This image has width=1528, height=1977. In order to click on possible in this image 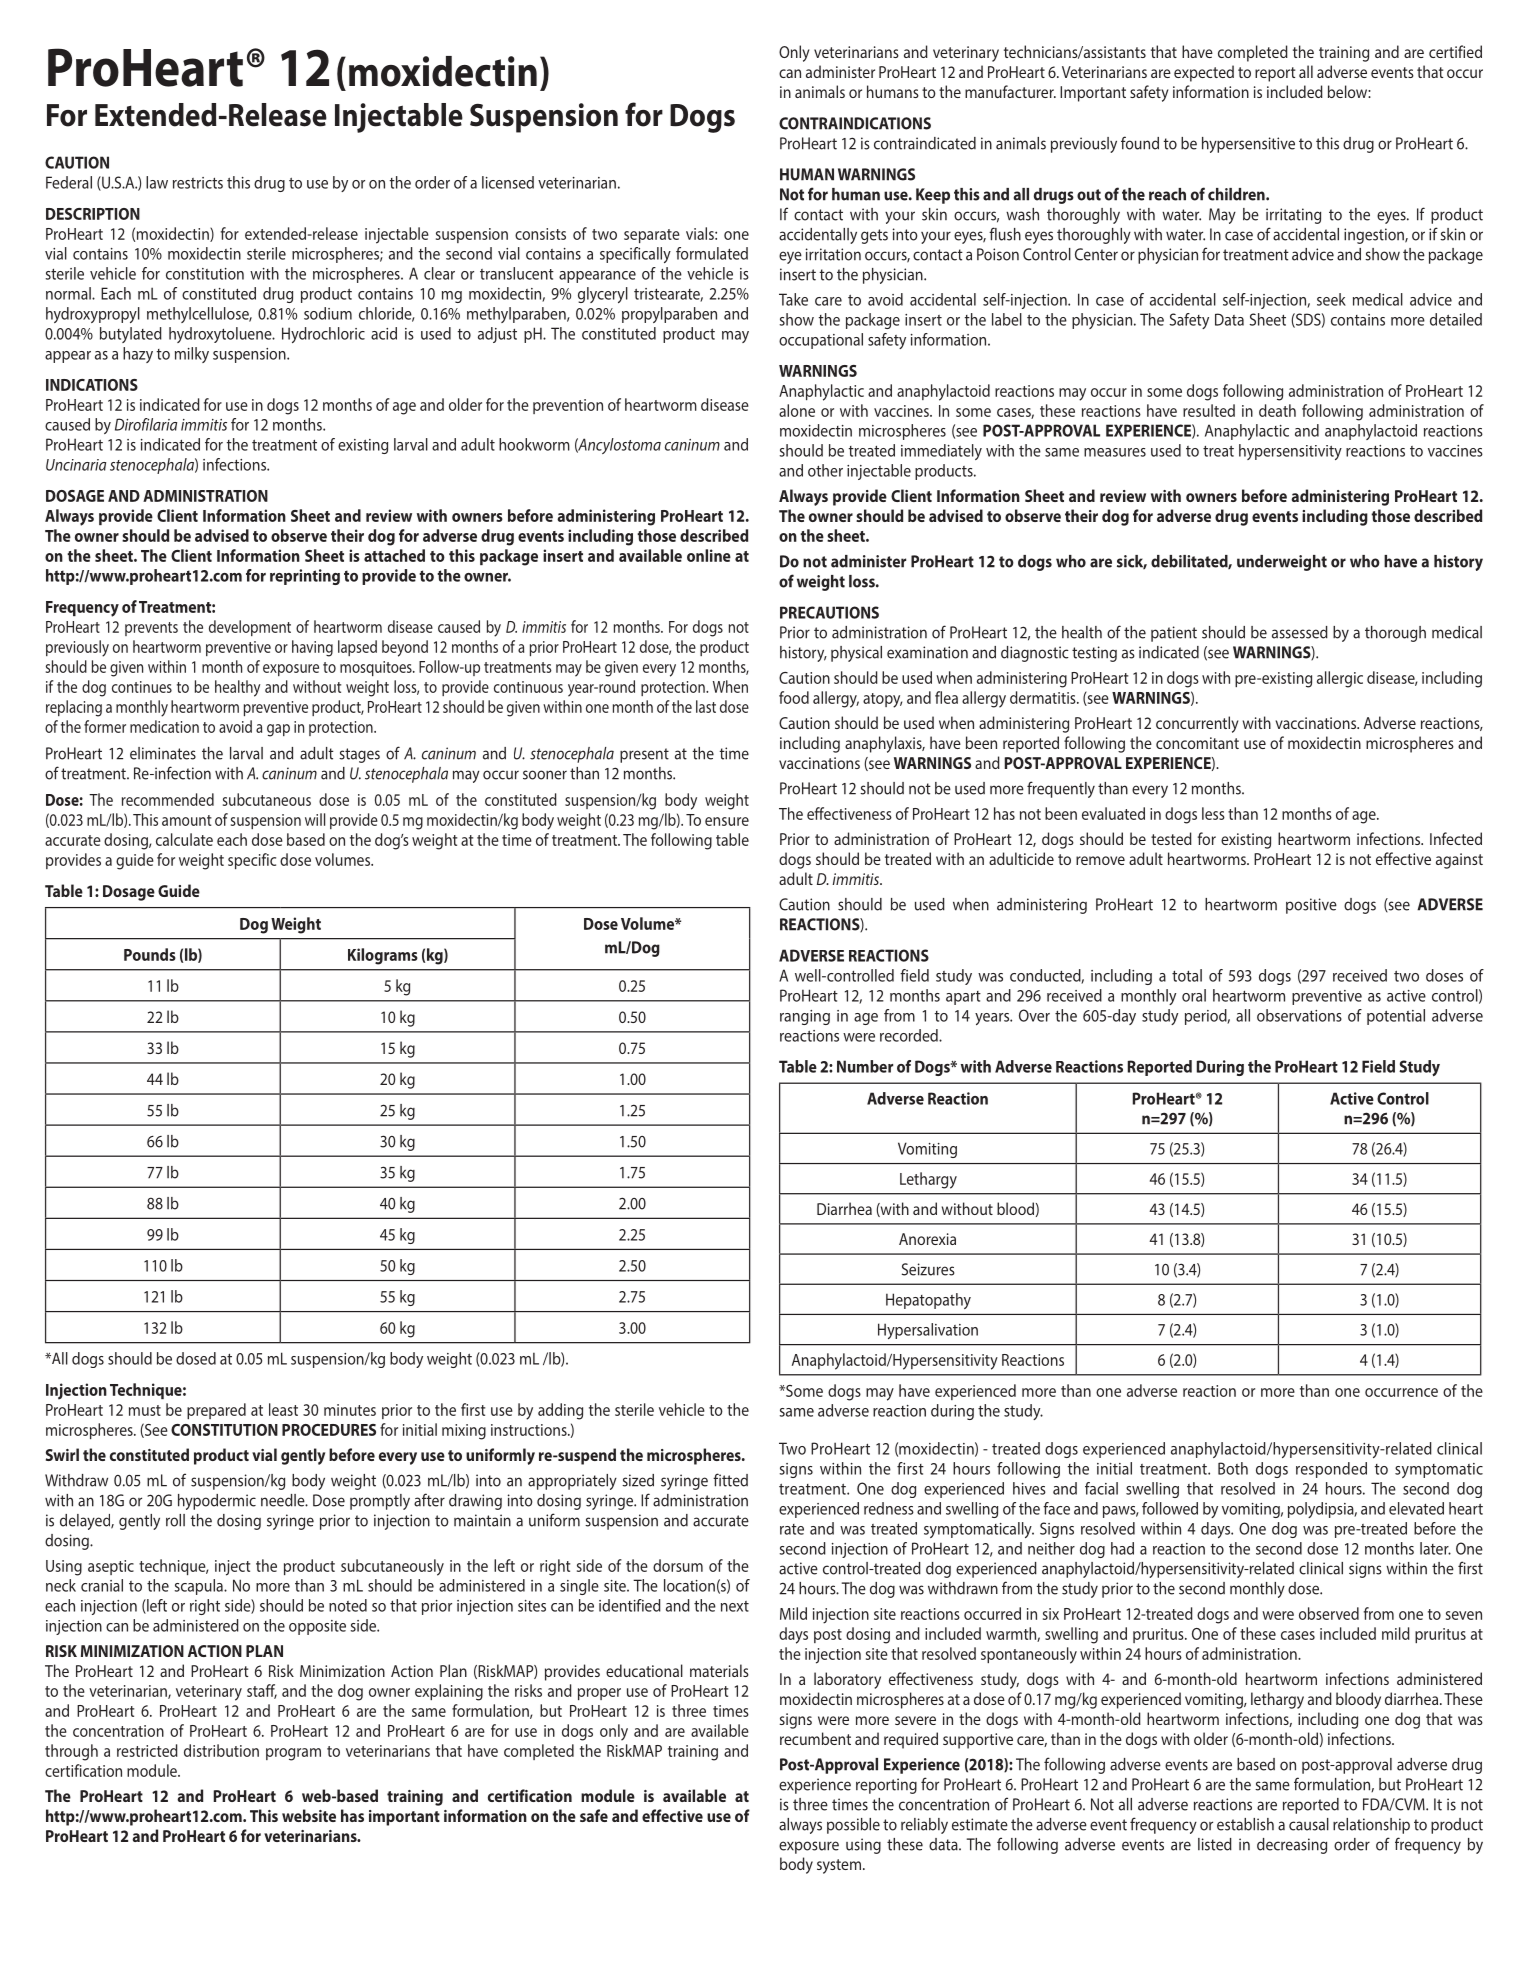, I will do `click(853, 1826)`.
